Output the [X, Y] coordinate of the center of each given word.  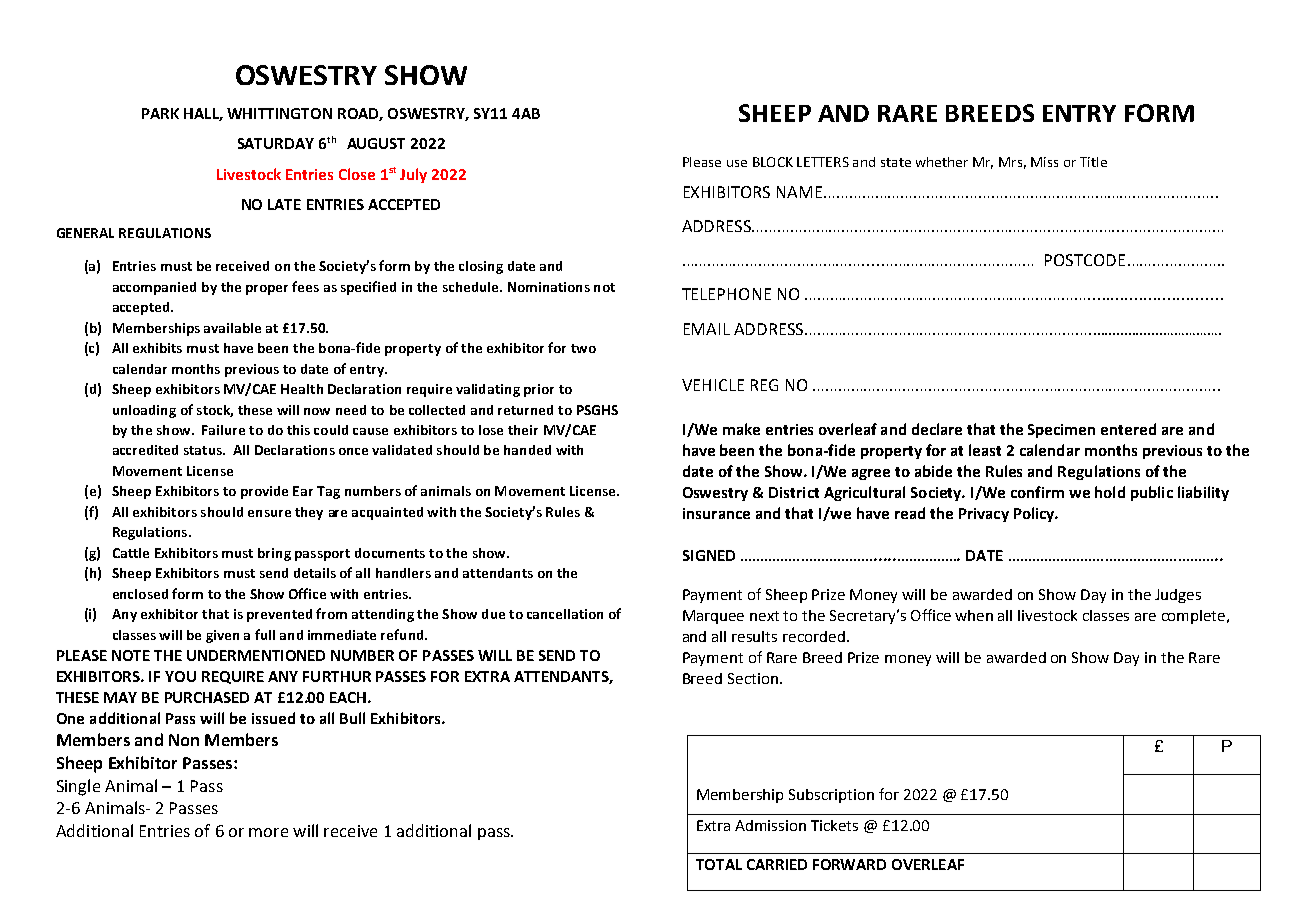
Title [1093, 162]
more [268, 832]
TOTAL [719, 864]
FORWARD [849, 864]
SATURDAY [276, 143]
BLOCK [773, 162]
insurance [716, 513]
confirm [1037, 492]
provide [264, 492]
